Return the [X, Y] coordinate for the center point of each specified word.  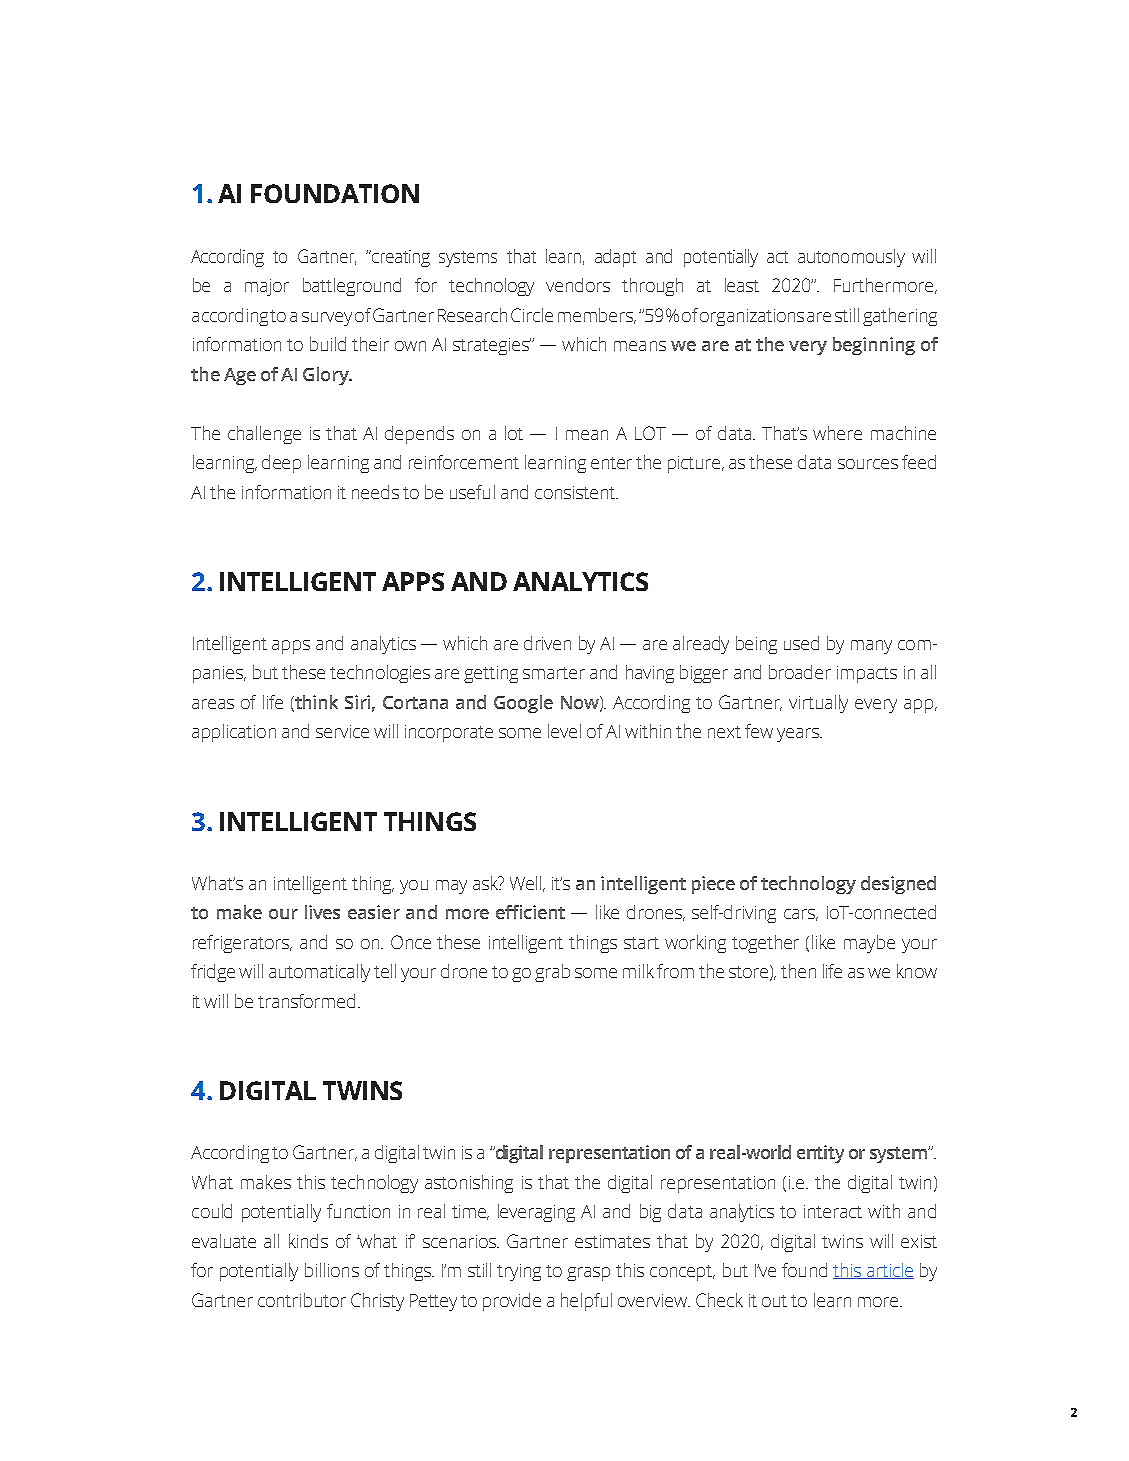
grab [552, 973]
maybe [869, 944]
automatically [319, 973]
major [267, 287]
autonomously [851, 258]
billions [332, 1270]
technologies [380, 674]
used [801, 643]
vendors [578, 285]
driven [547, 643]
